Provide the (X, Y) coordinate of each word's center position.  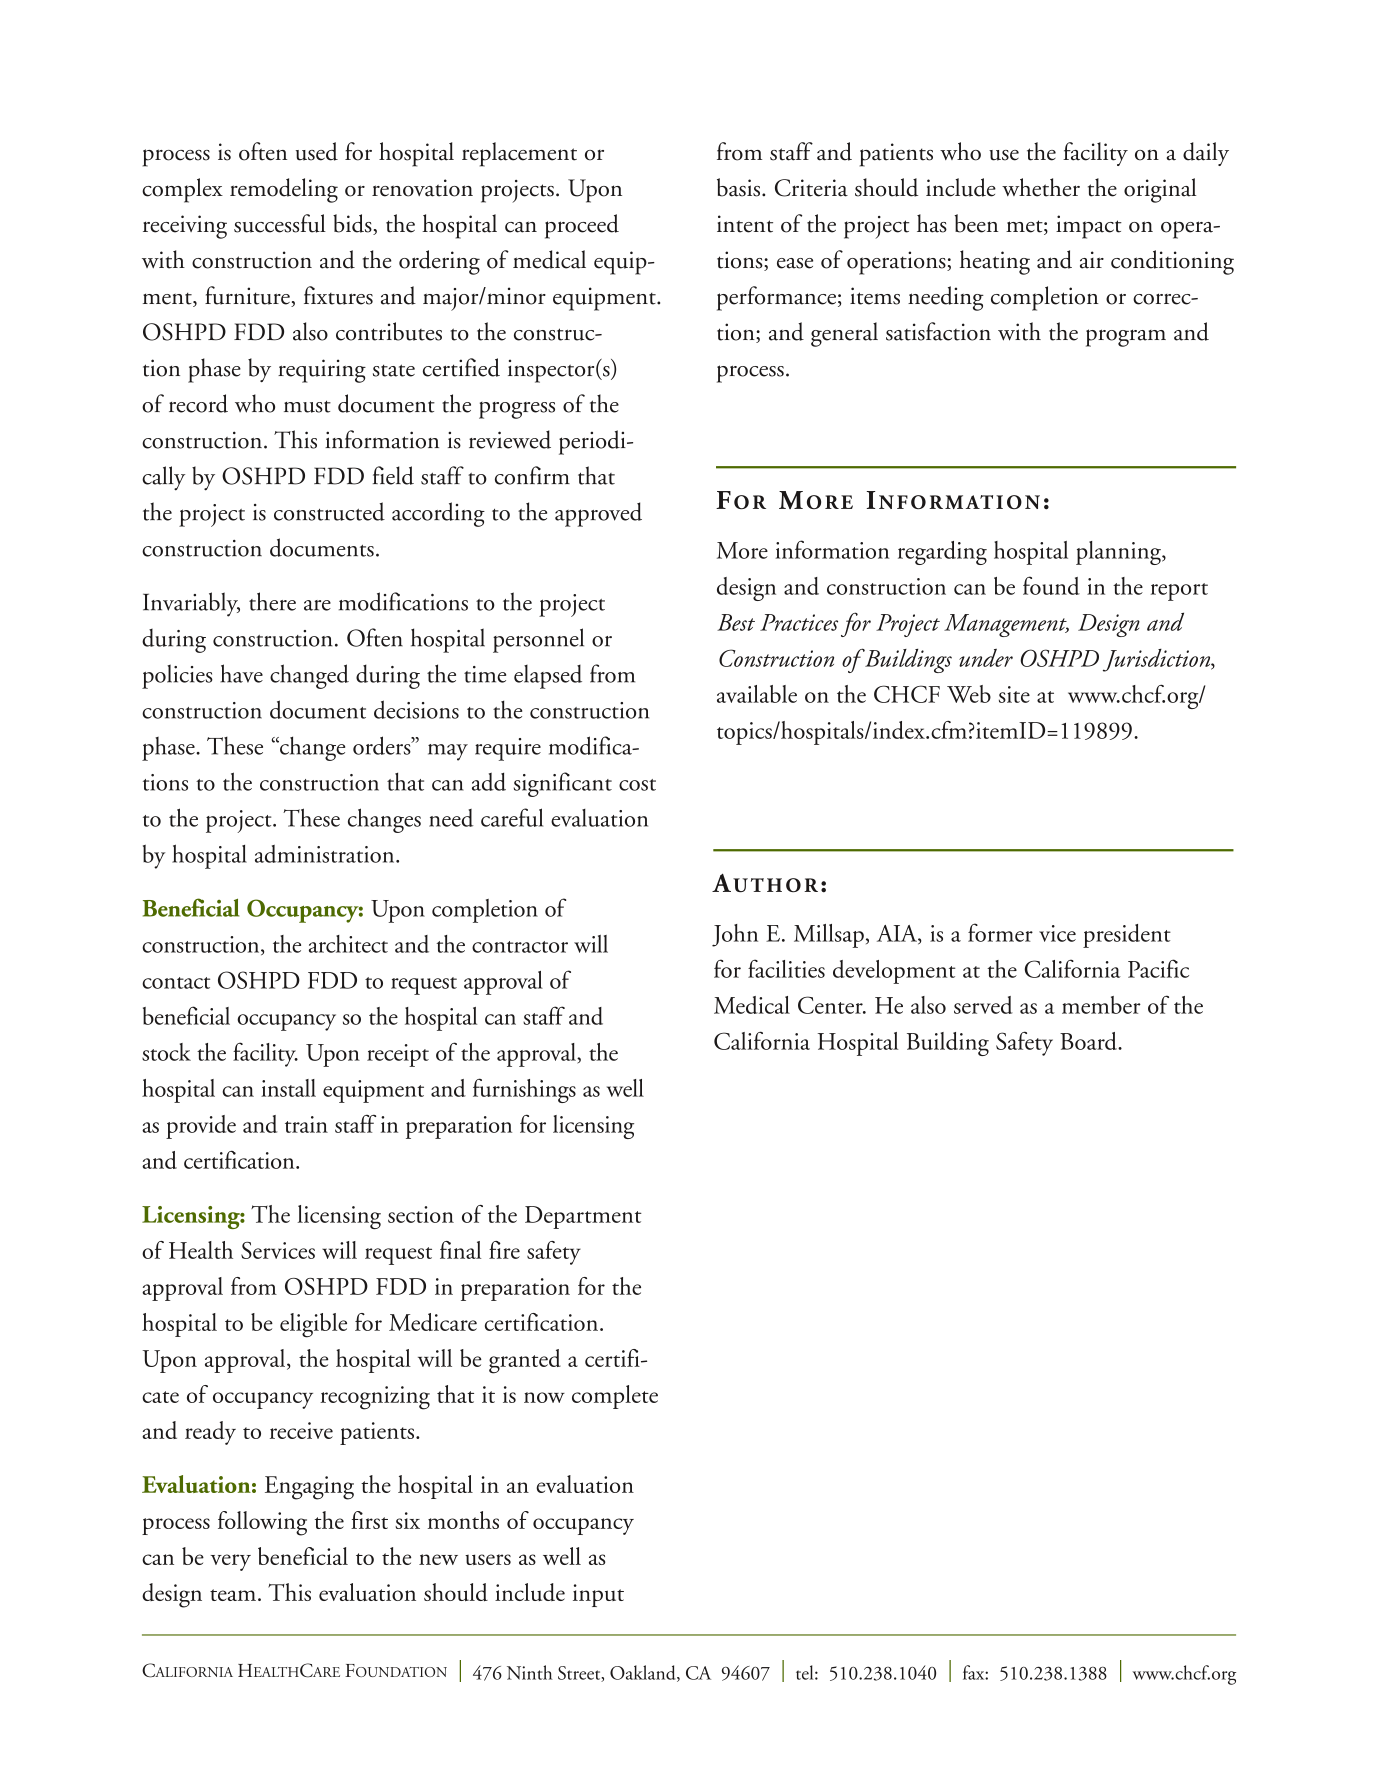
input (598, 1595)
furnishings (524, 1090)
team (233, 1595)
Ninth (530, 1672)
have (241, 673)
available (757, 694)
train (306, 1124)
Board (1089, 1041)
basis (740, 187)
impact (1089, 227)
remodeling (284, 190)
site (1014, 694)
